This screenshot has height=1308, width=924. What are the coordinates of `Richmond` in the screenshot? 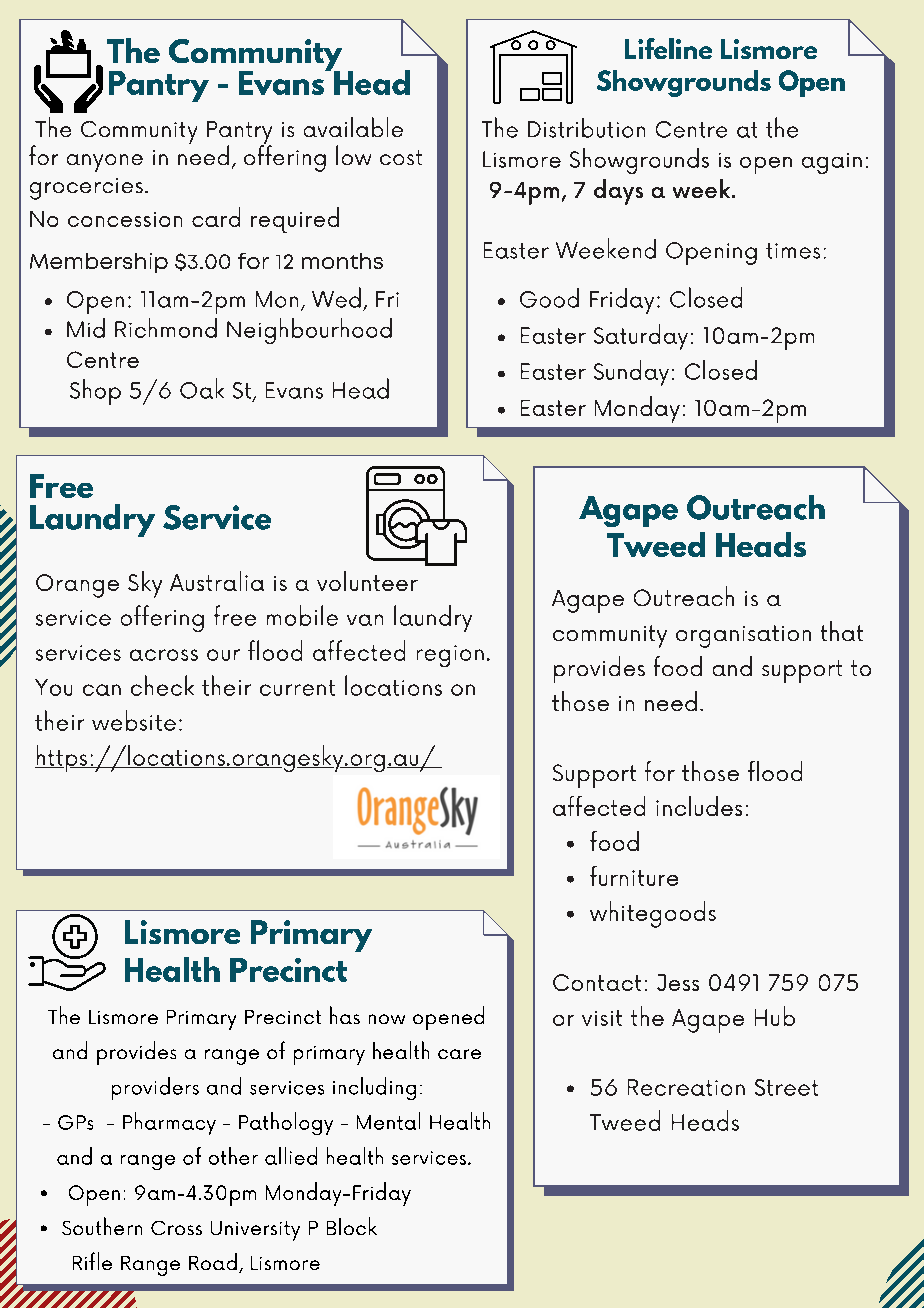 It's located at (166, 328).
